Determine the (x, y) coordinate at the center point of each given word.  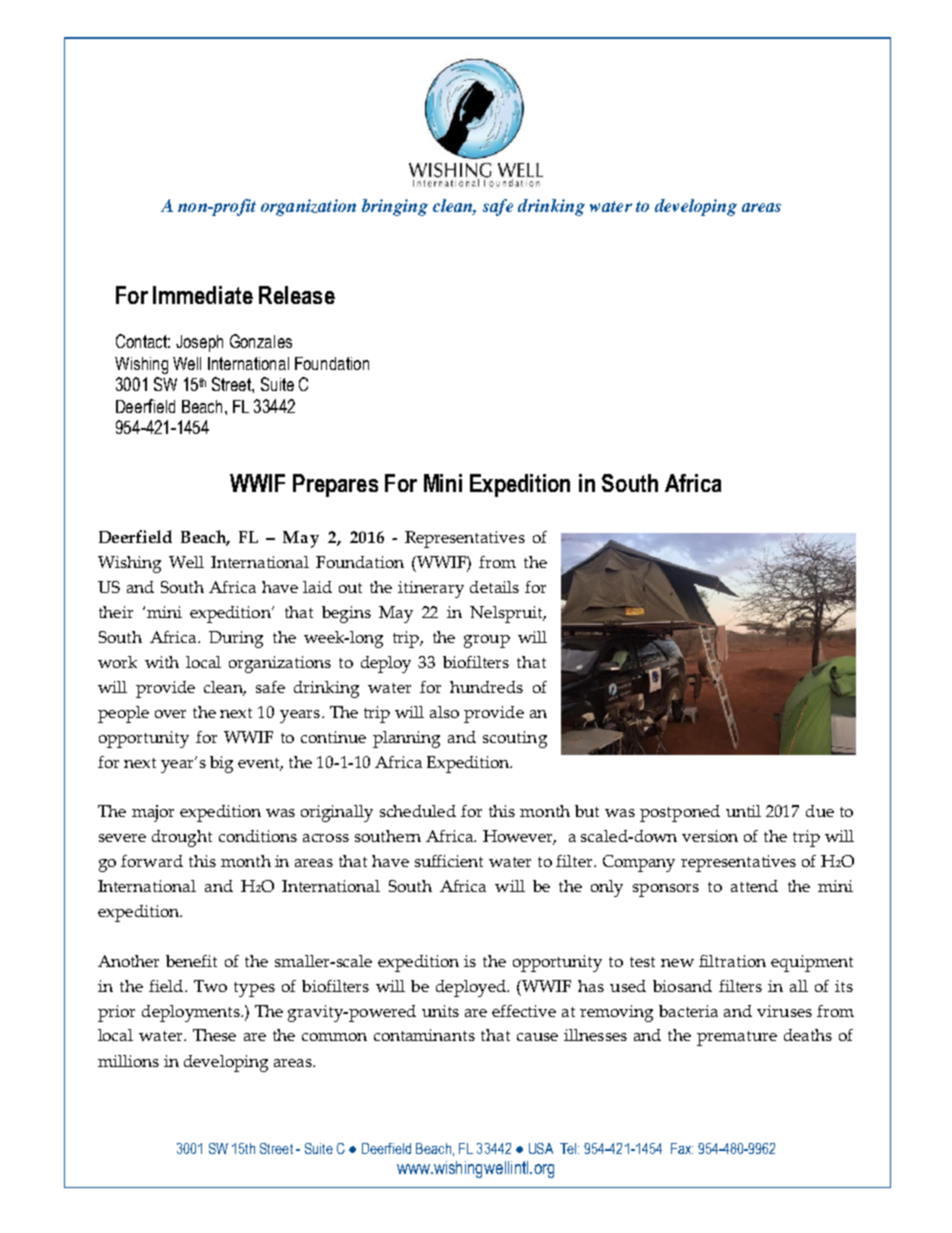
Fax (682, 1148)
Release (297, 295)
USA (541, 1148)
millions (128, 1061)
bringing (395, 207)
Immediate (203, 295)
